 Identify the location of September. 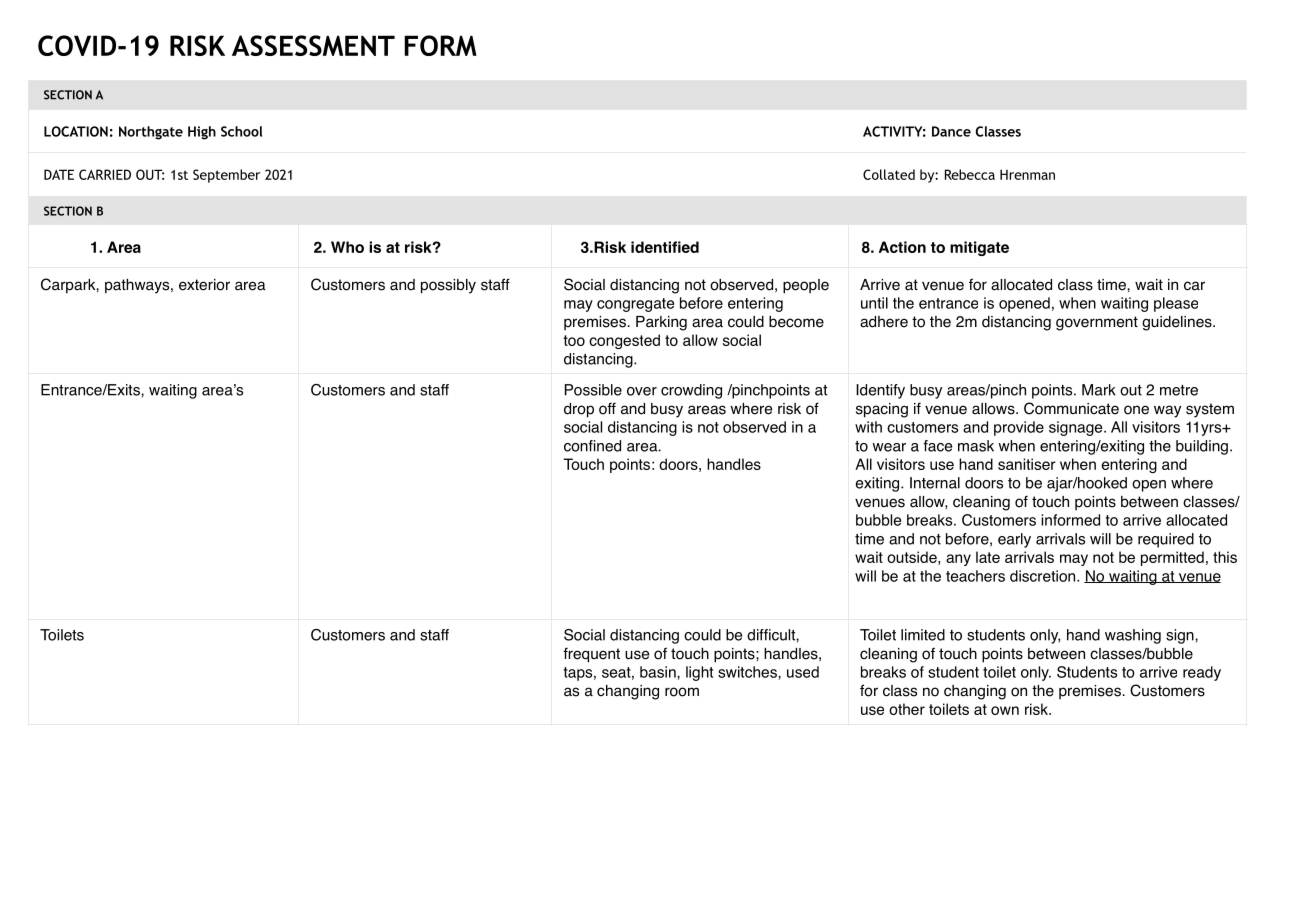
(226, 176).
